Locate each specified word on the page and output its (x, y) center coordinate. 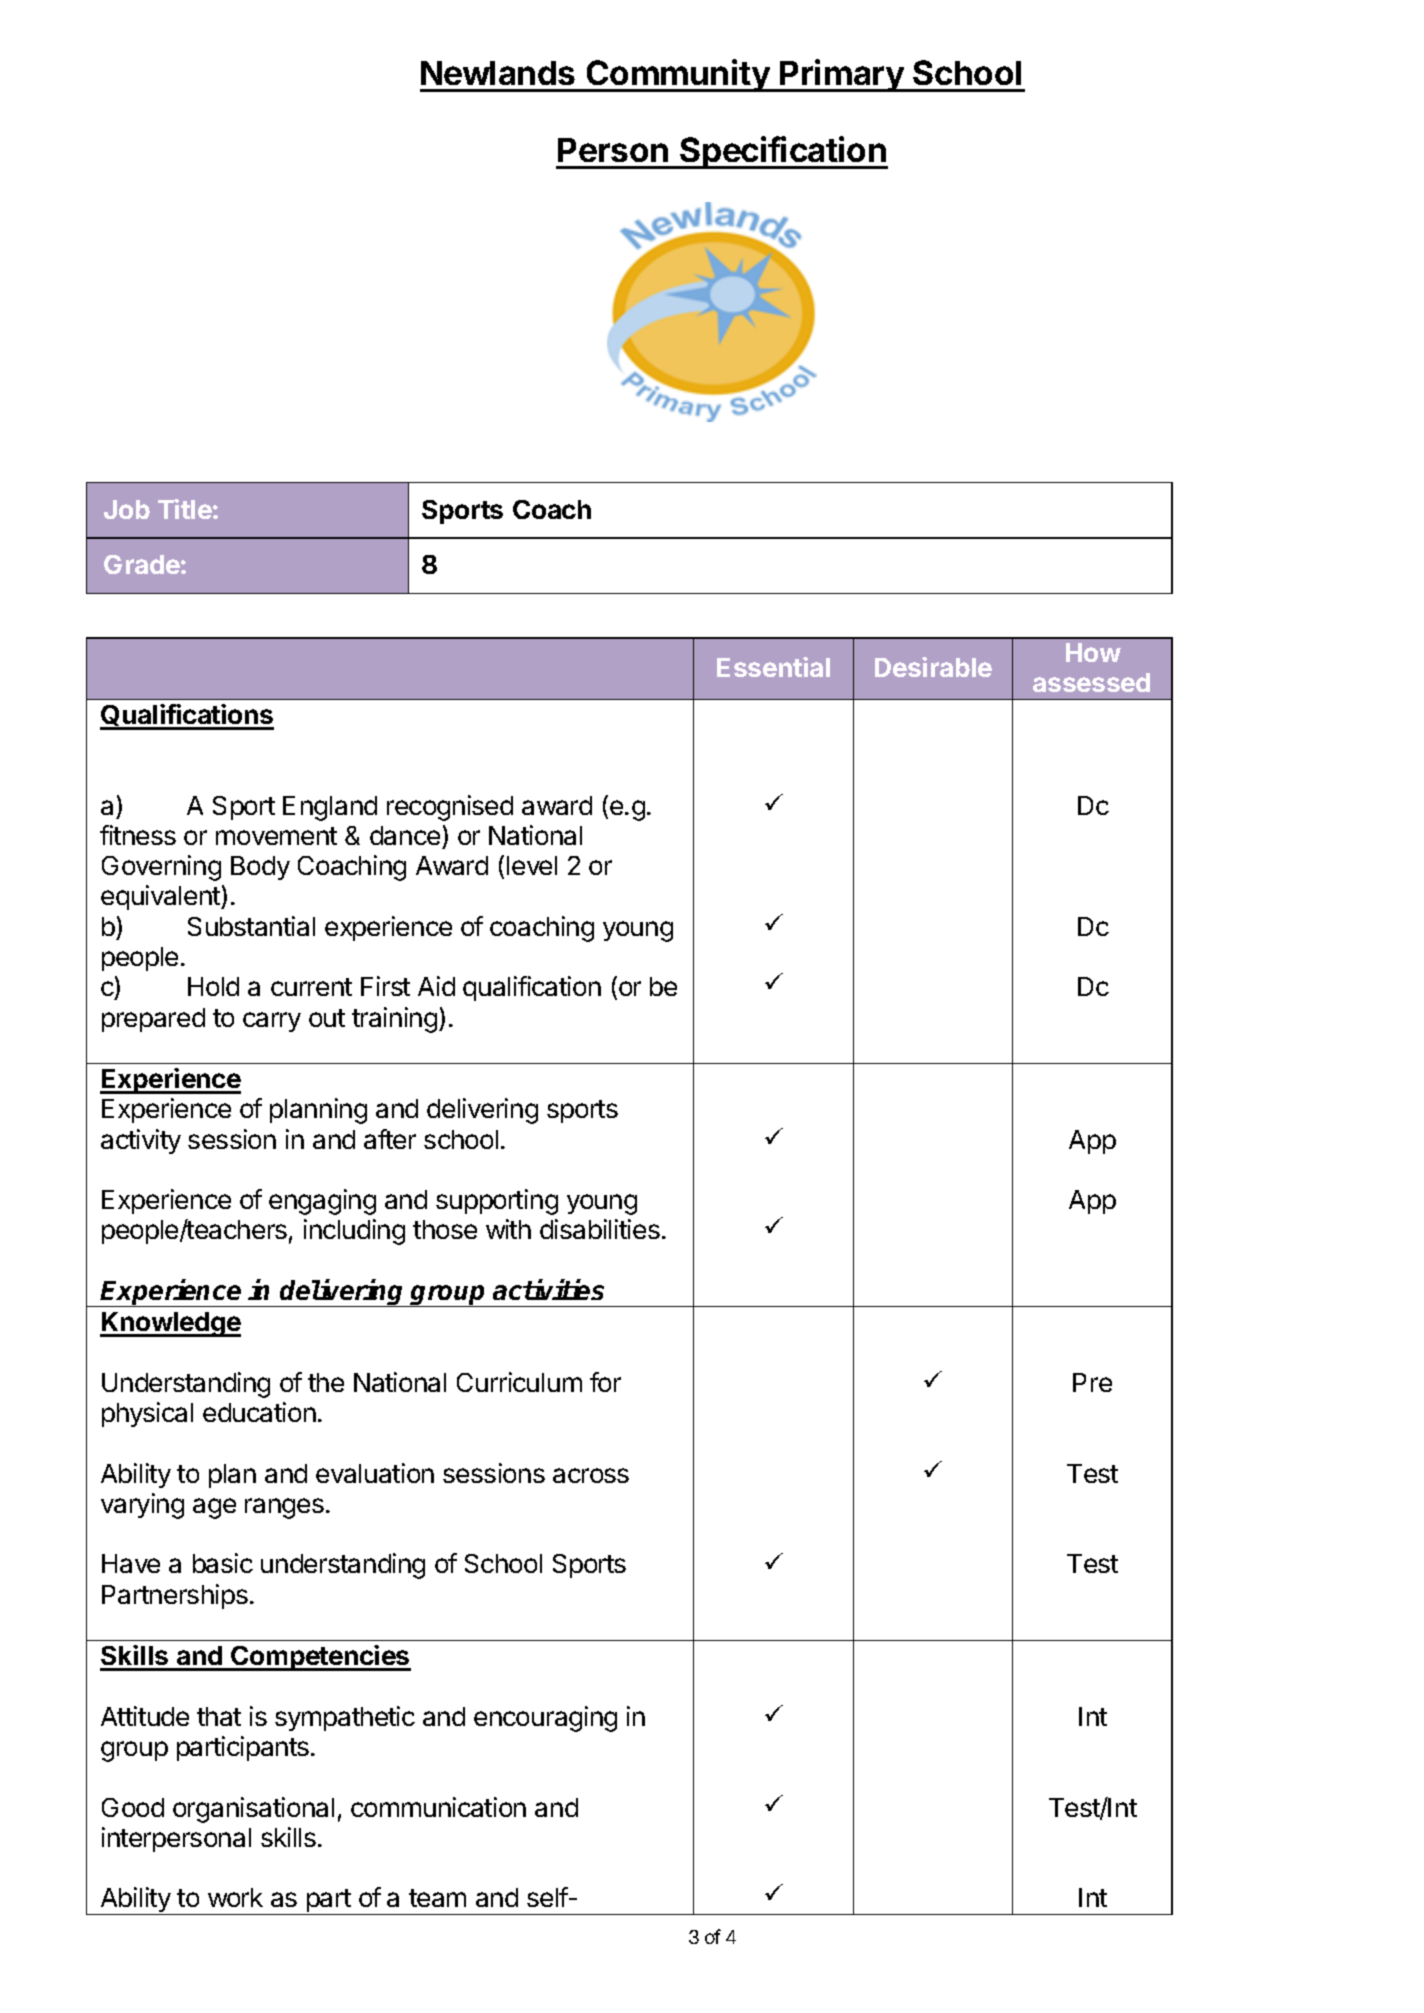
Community (678, 75)
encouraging (545, 1719)
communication (438, 1807)
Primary (842, 75)
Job (127, 509)
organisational (253, 1810)
